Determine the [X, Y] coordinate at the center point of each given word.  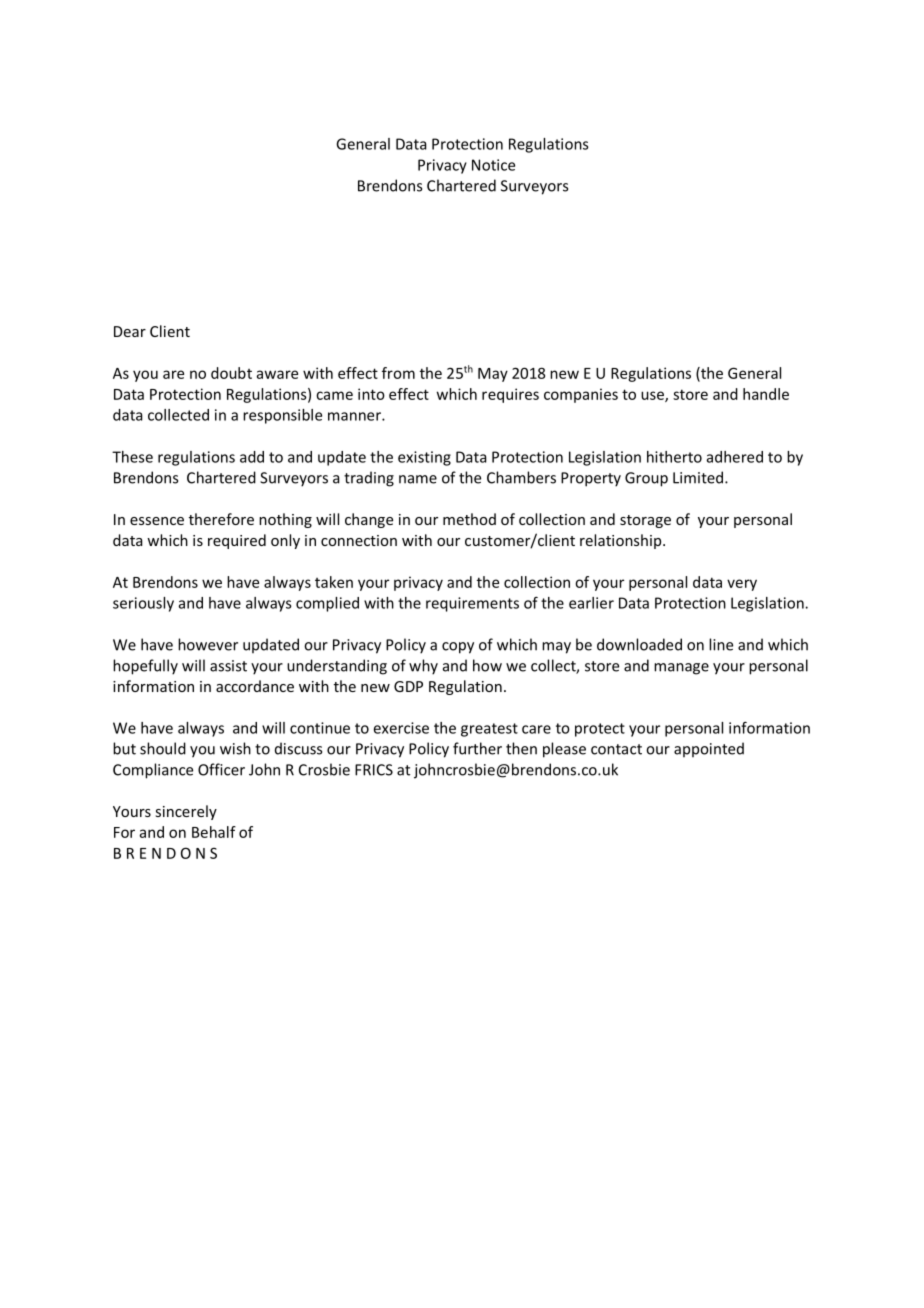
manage [681, 669]
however [208, 644]
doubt [231, 373]
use [653, 396]
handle [766, 394]
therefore [221, 519]
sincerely [186, 812]
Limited [699, 477]
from [398, 373]
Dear [130, 331]
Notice [493, 165]
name [418, 479]
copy [458, 648]
